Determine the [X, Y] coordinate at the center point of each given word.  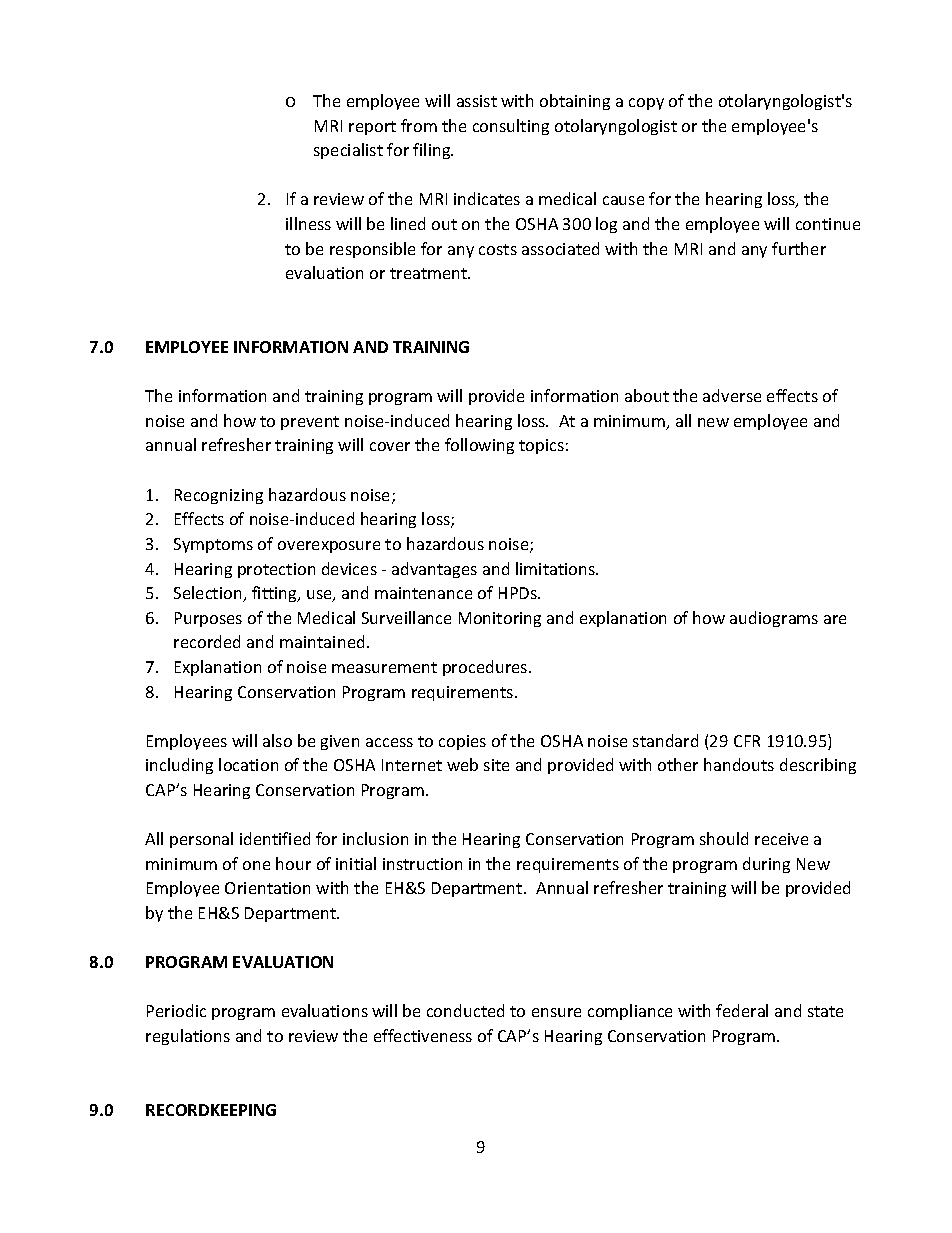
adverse [732, 395]
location [248, 764]
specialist [348, 151]
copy [646, 104]
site [496, 765]
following [479, 446]
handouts [739, 764]
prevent [310, 423]
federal [742, 1010]
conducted [465, 1010]
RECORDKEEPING [211, 1110]
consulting [511, 127]
